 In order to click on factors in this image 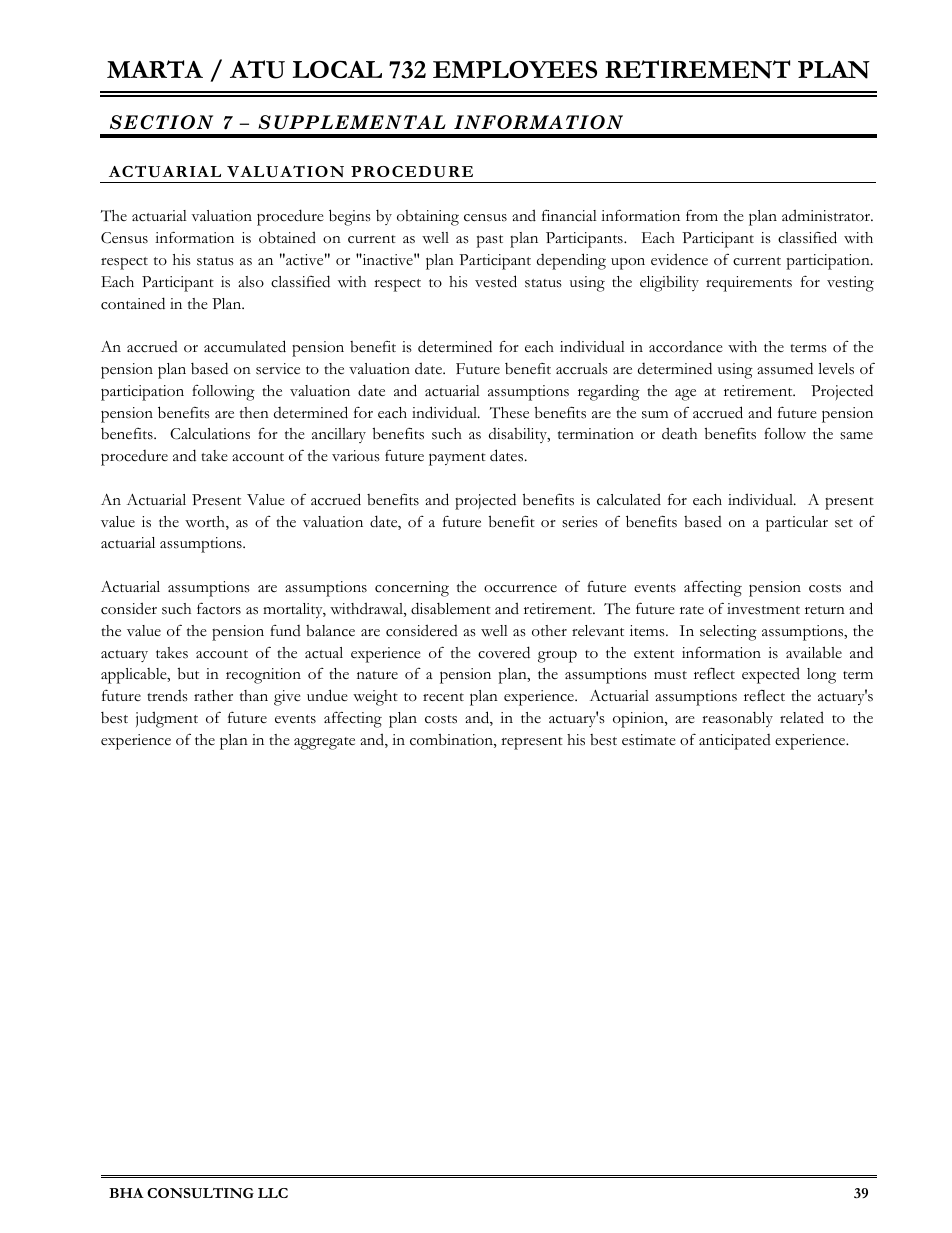, I will do `click(219, 608)`.
